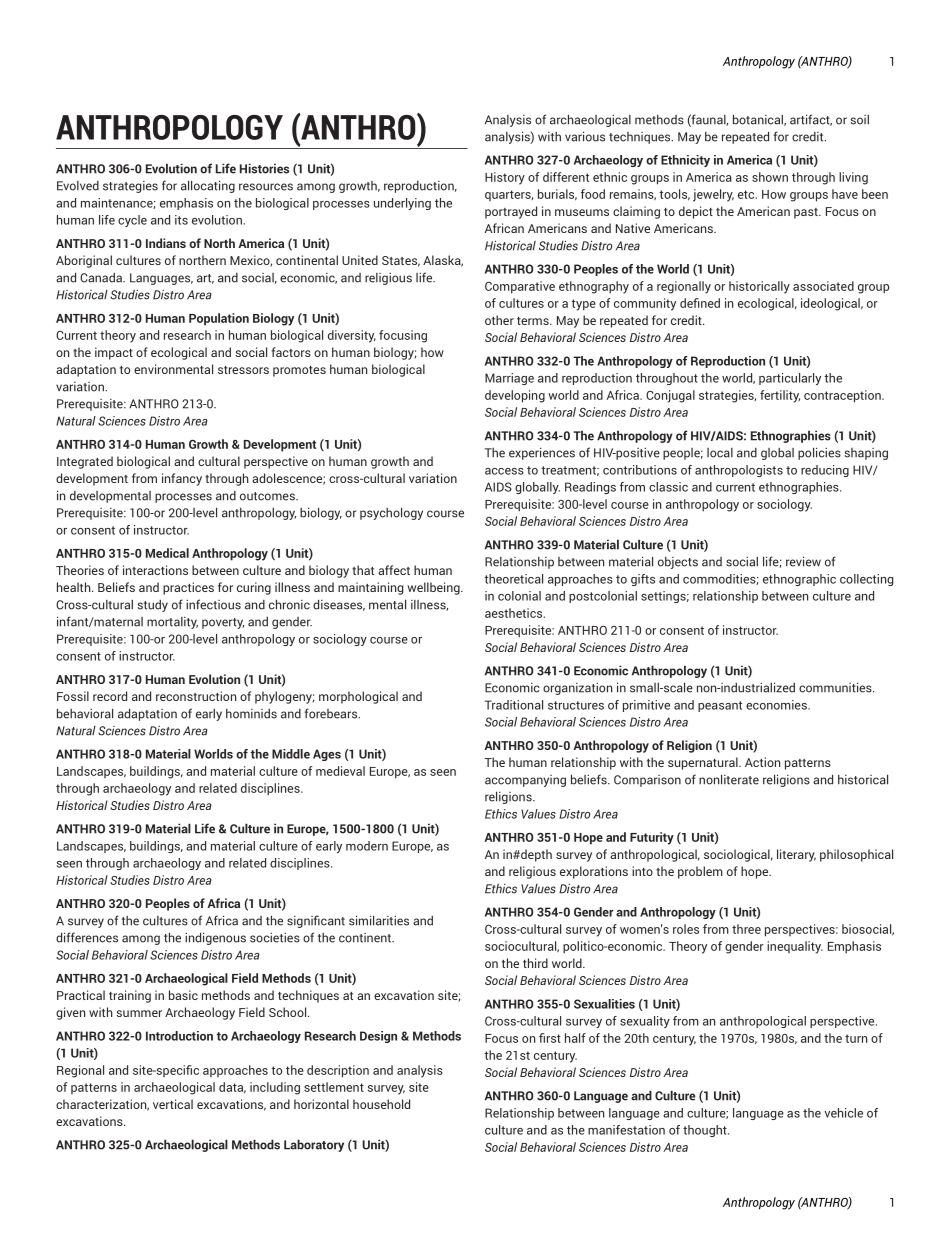  What do you see at coordinates (208, 186) in the page?
I see `allocating` at bounding box center [208, 186].
